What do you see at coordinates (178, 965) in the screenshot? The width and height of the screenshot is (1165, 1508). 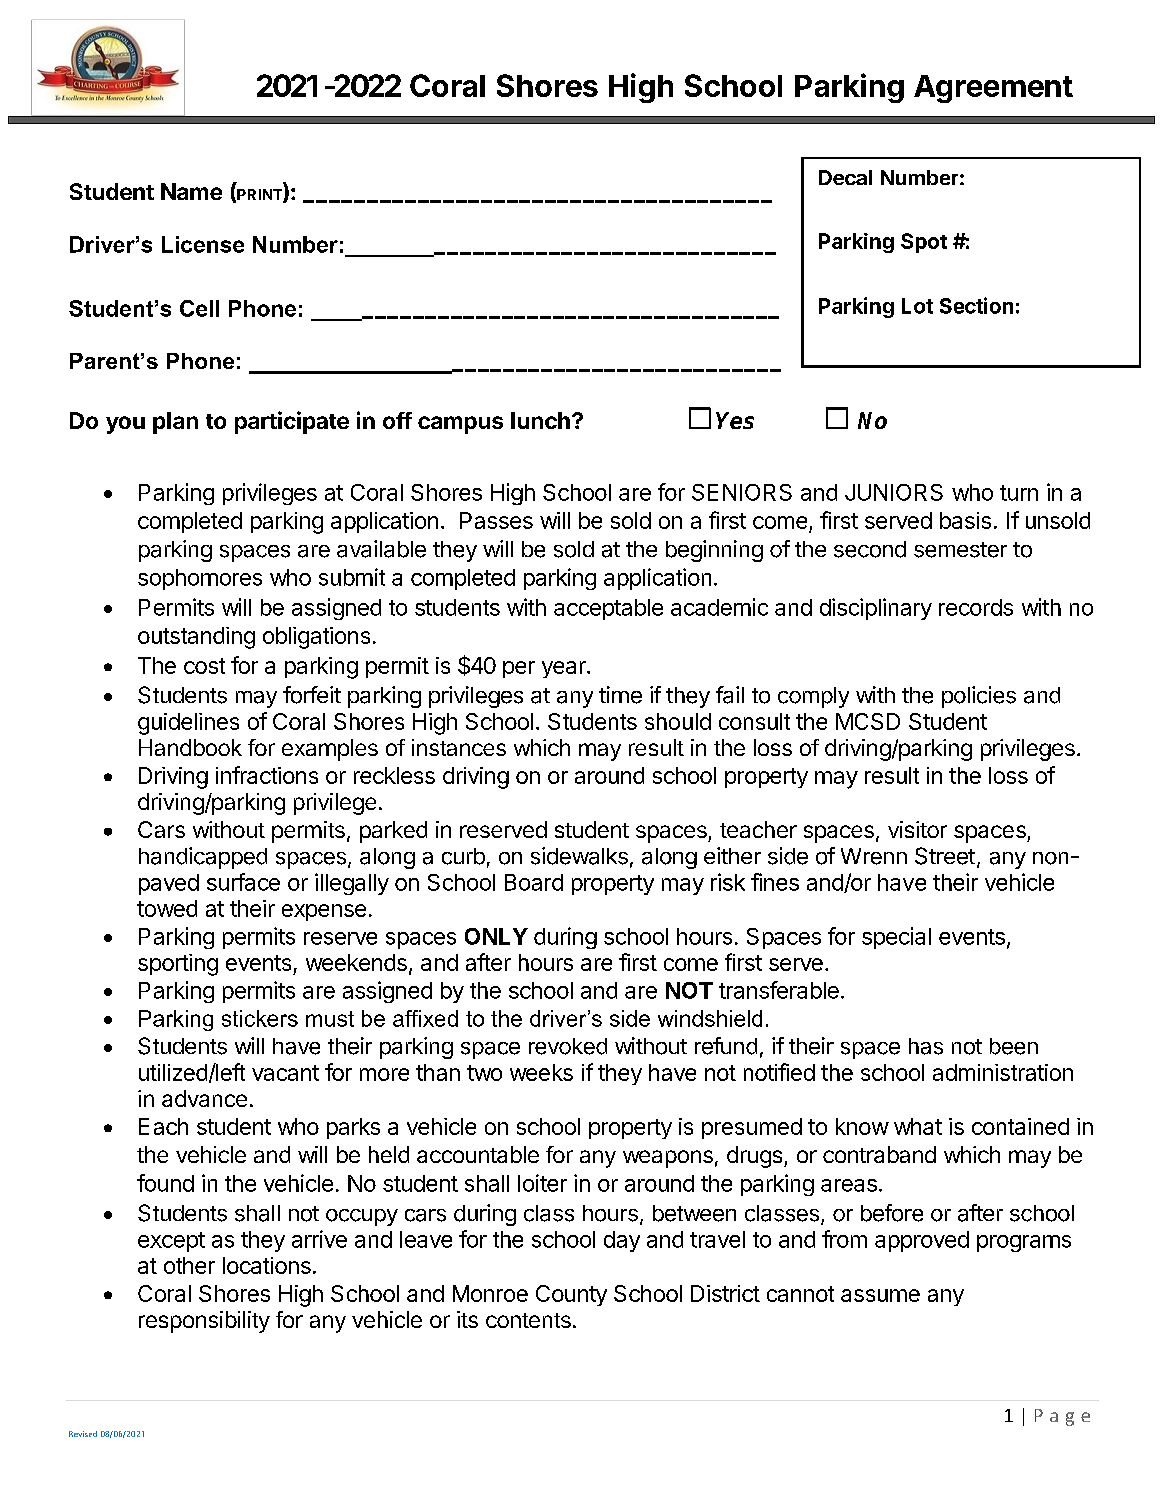 I see `sporting` at bounding box center [178, 965].
